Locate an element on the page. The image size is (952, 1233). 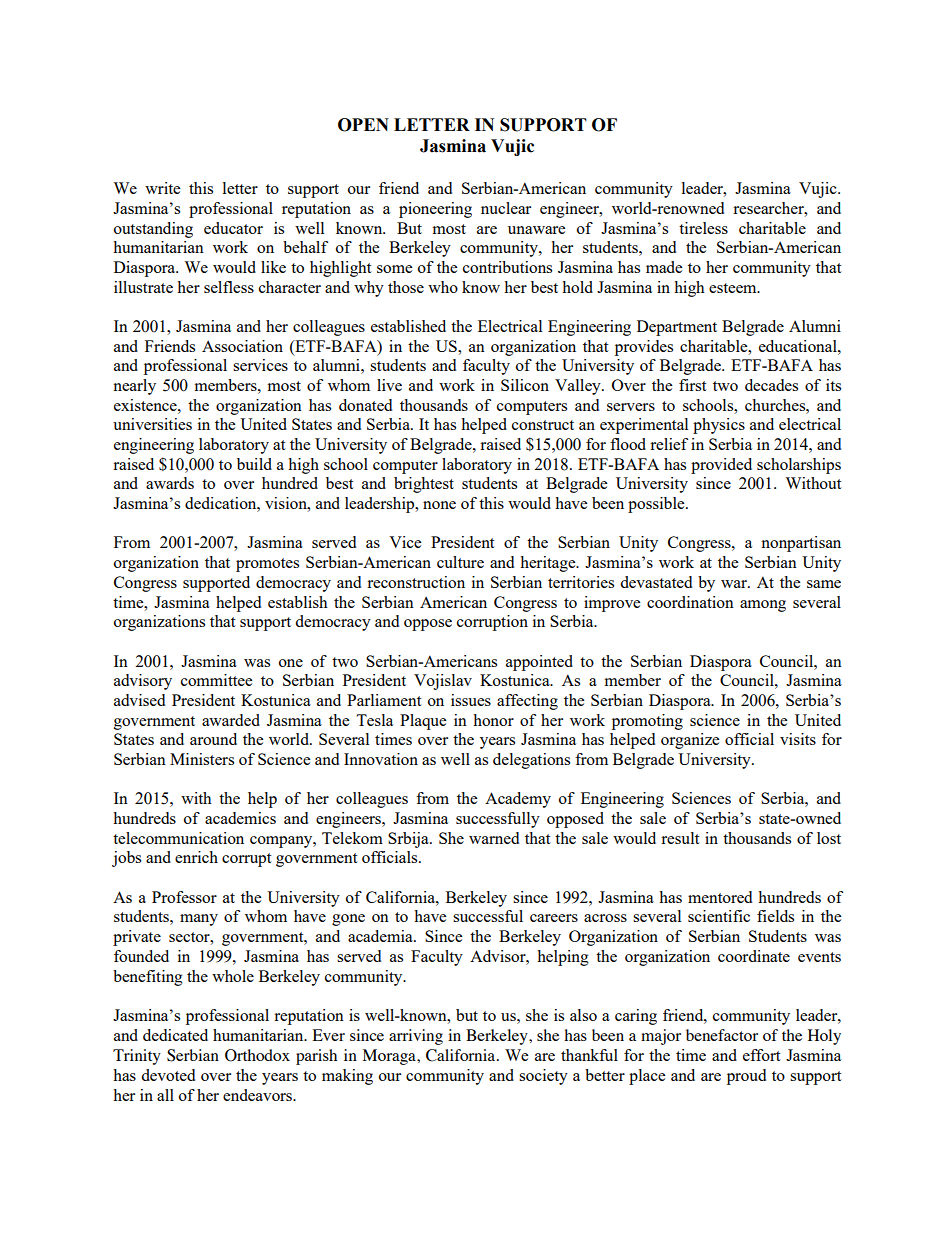
nuclear is located at coordinates (506, 208).
